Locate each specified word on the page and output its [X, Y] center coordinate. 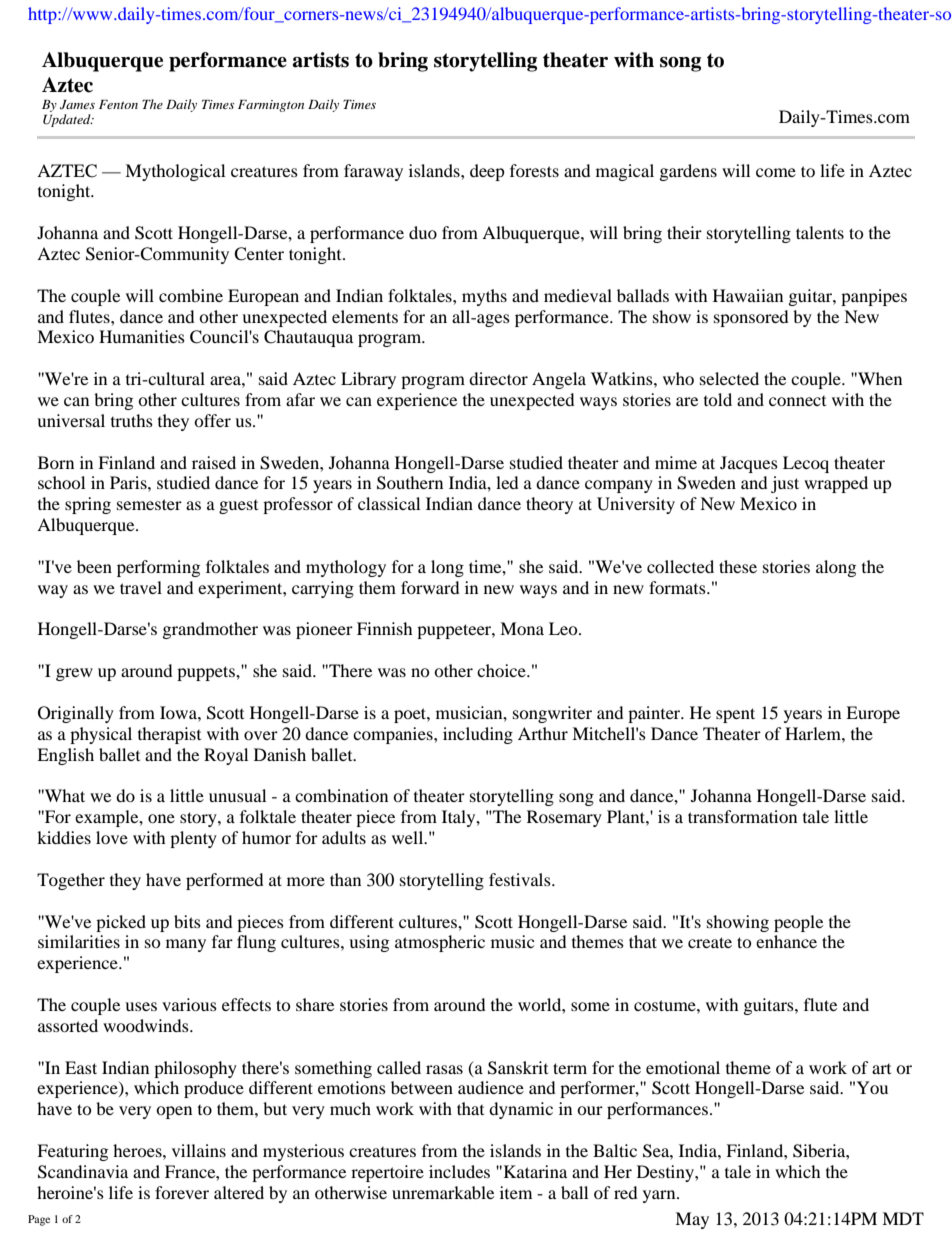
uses [141, 1006]
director [498, 378]
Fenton [118, 104]
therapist [169, 735]
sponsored [751, 318]
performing [158, 568]
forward [430, 587]
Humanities [142, 336]
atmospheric [440, 943]
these [738, 566]
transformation [742, 816]
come [776, 172]
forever [182, 1192]
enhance [786, 941]
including [478, 735]
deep [487, 172]
